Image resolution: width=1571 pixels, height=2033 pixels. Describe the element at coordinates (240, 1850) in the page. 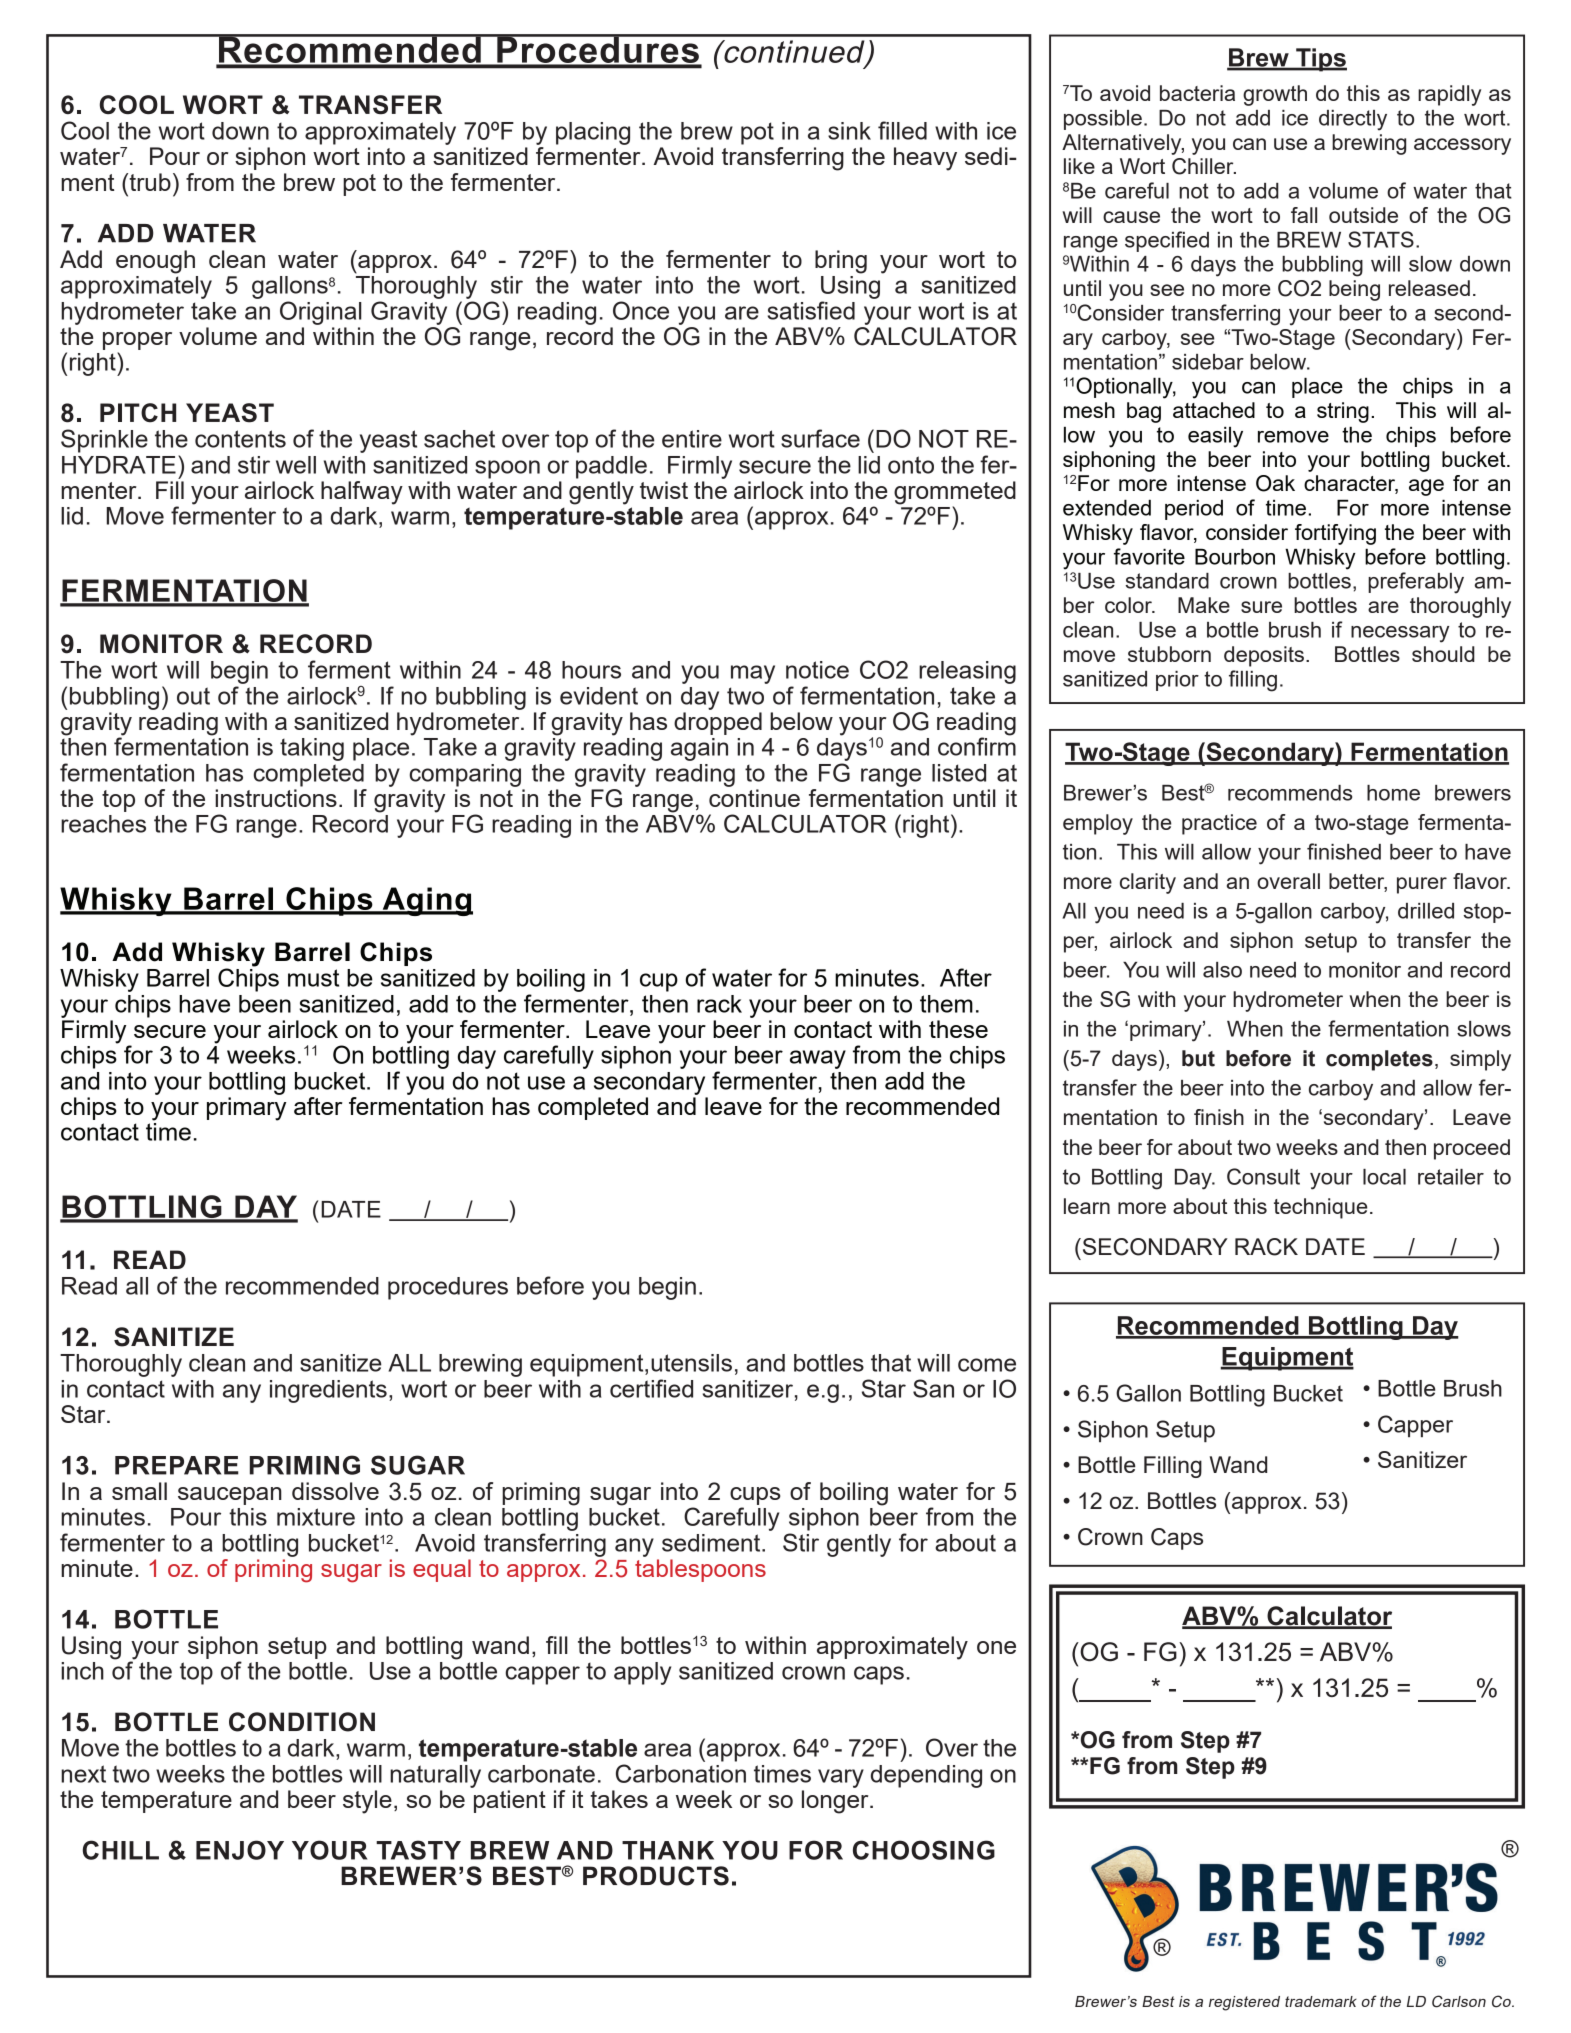

I see `ENJOY` at that location.
